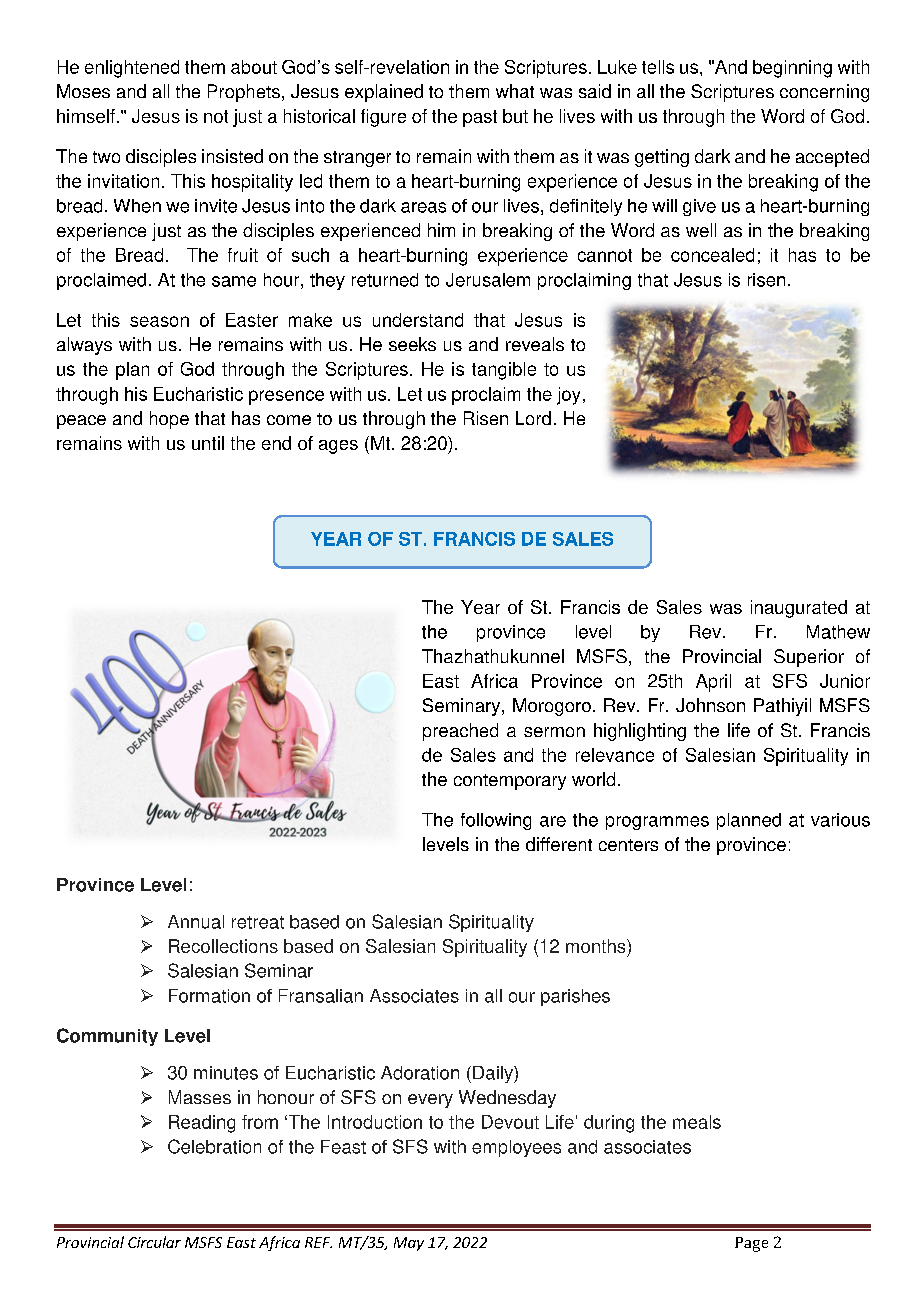 This page has height=1308, width=924. Describe the element at coordinates (409, 1244) in the page. I see `May` at that location.
